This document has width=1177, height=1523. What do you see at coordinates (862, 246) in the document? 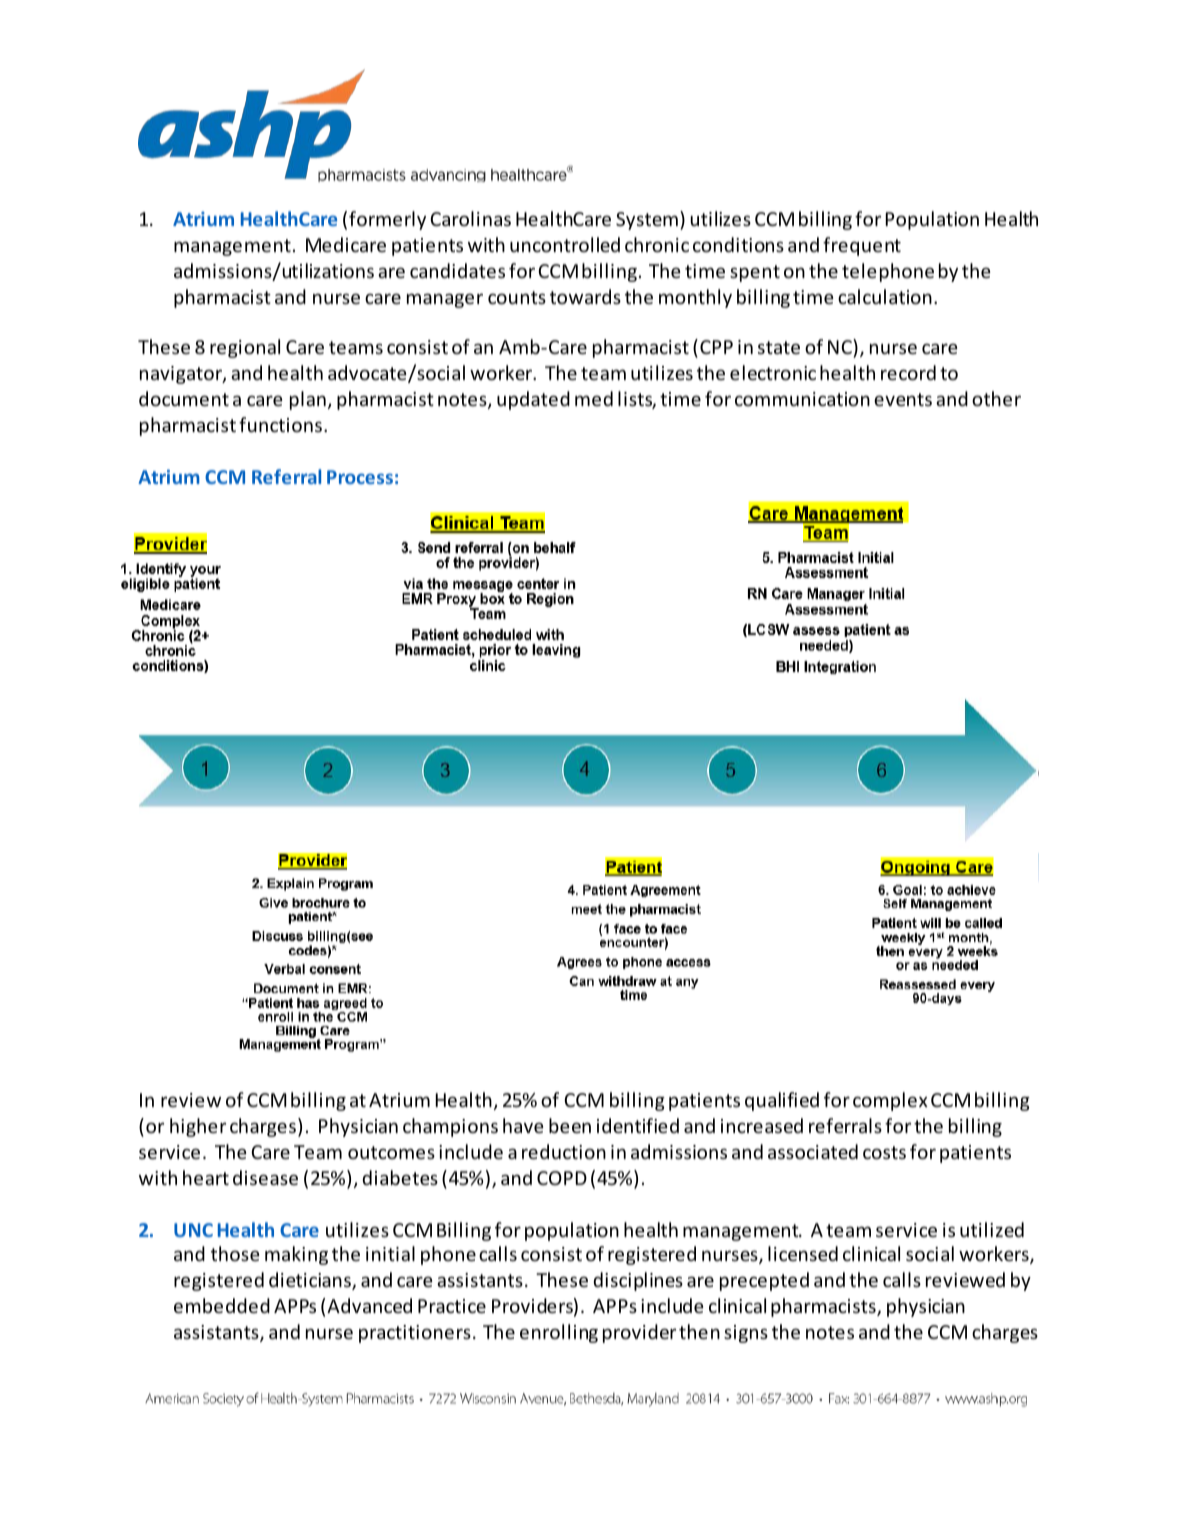
I see `frequent` at bounding box center [862, 246].
